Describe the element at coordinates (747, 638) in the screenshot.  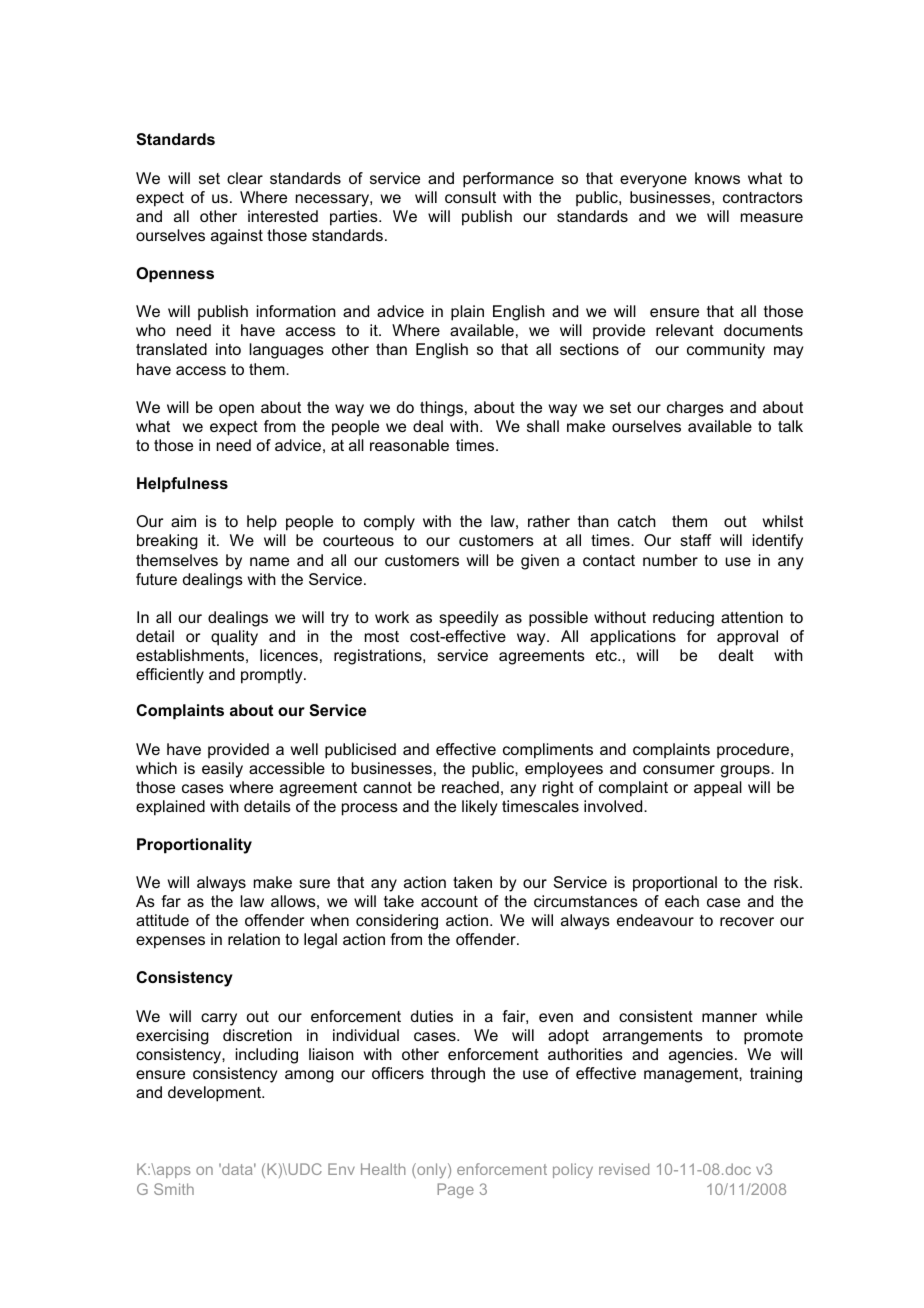
I see `approval` at that location.
